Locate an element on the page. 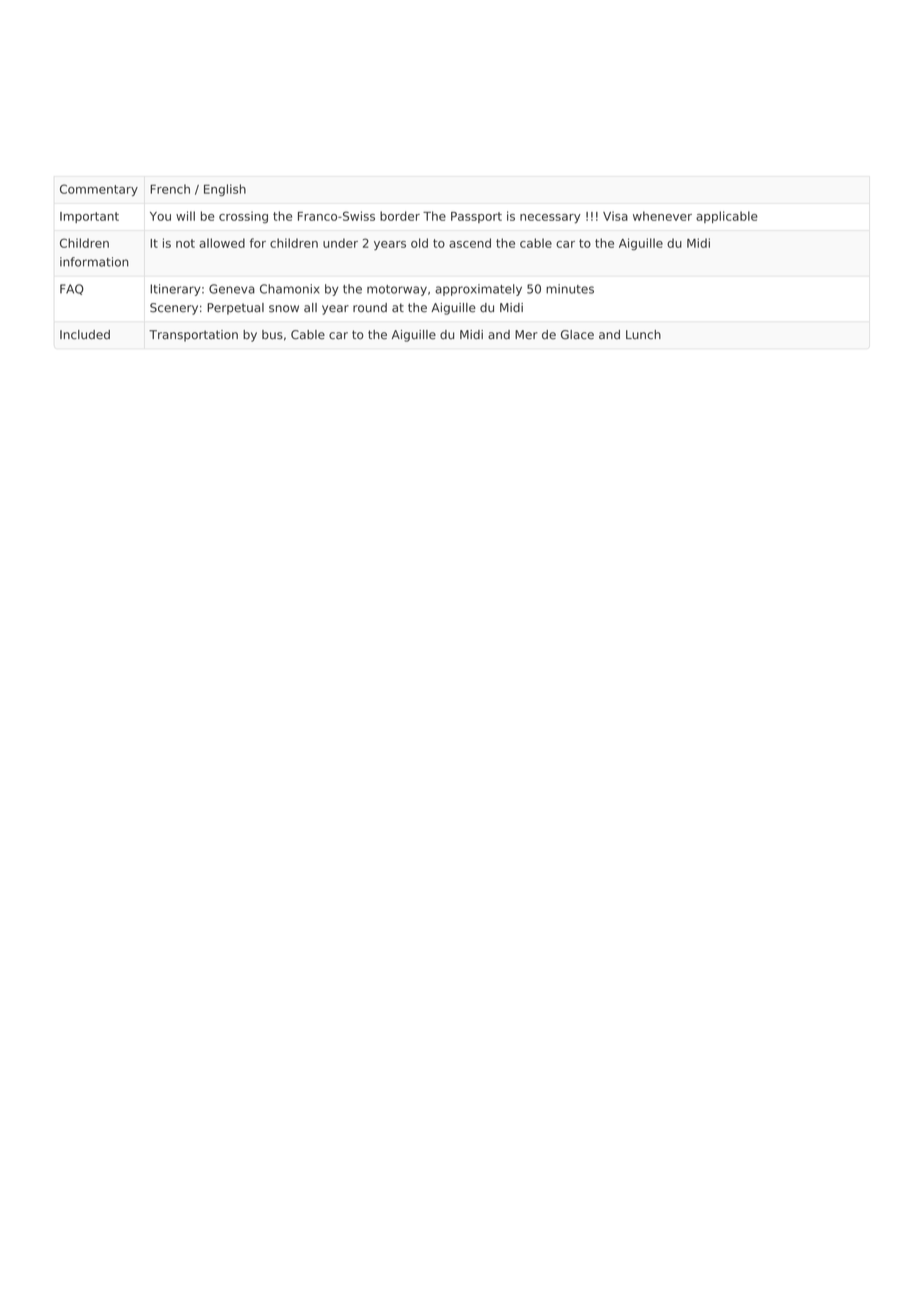  Visa is located at coordinates (615, 216).
